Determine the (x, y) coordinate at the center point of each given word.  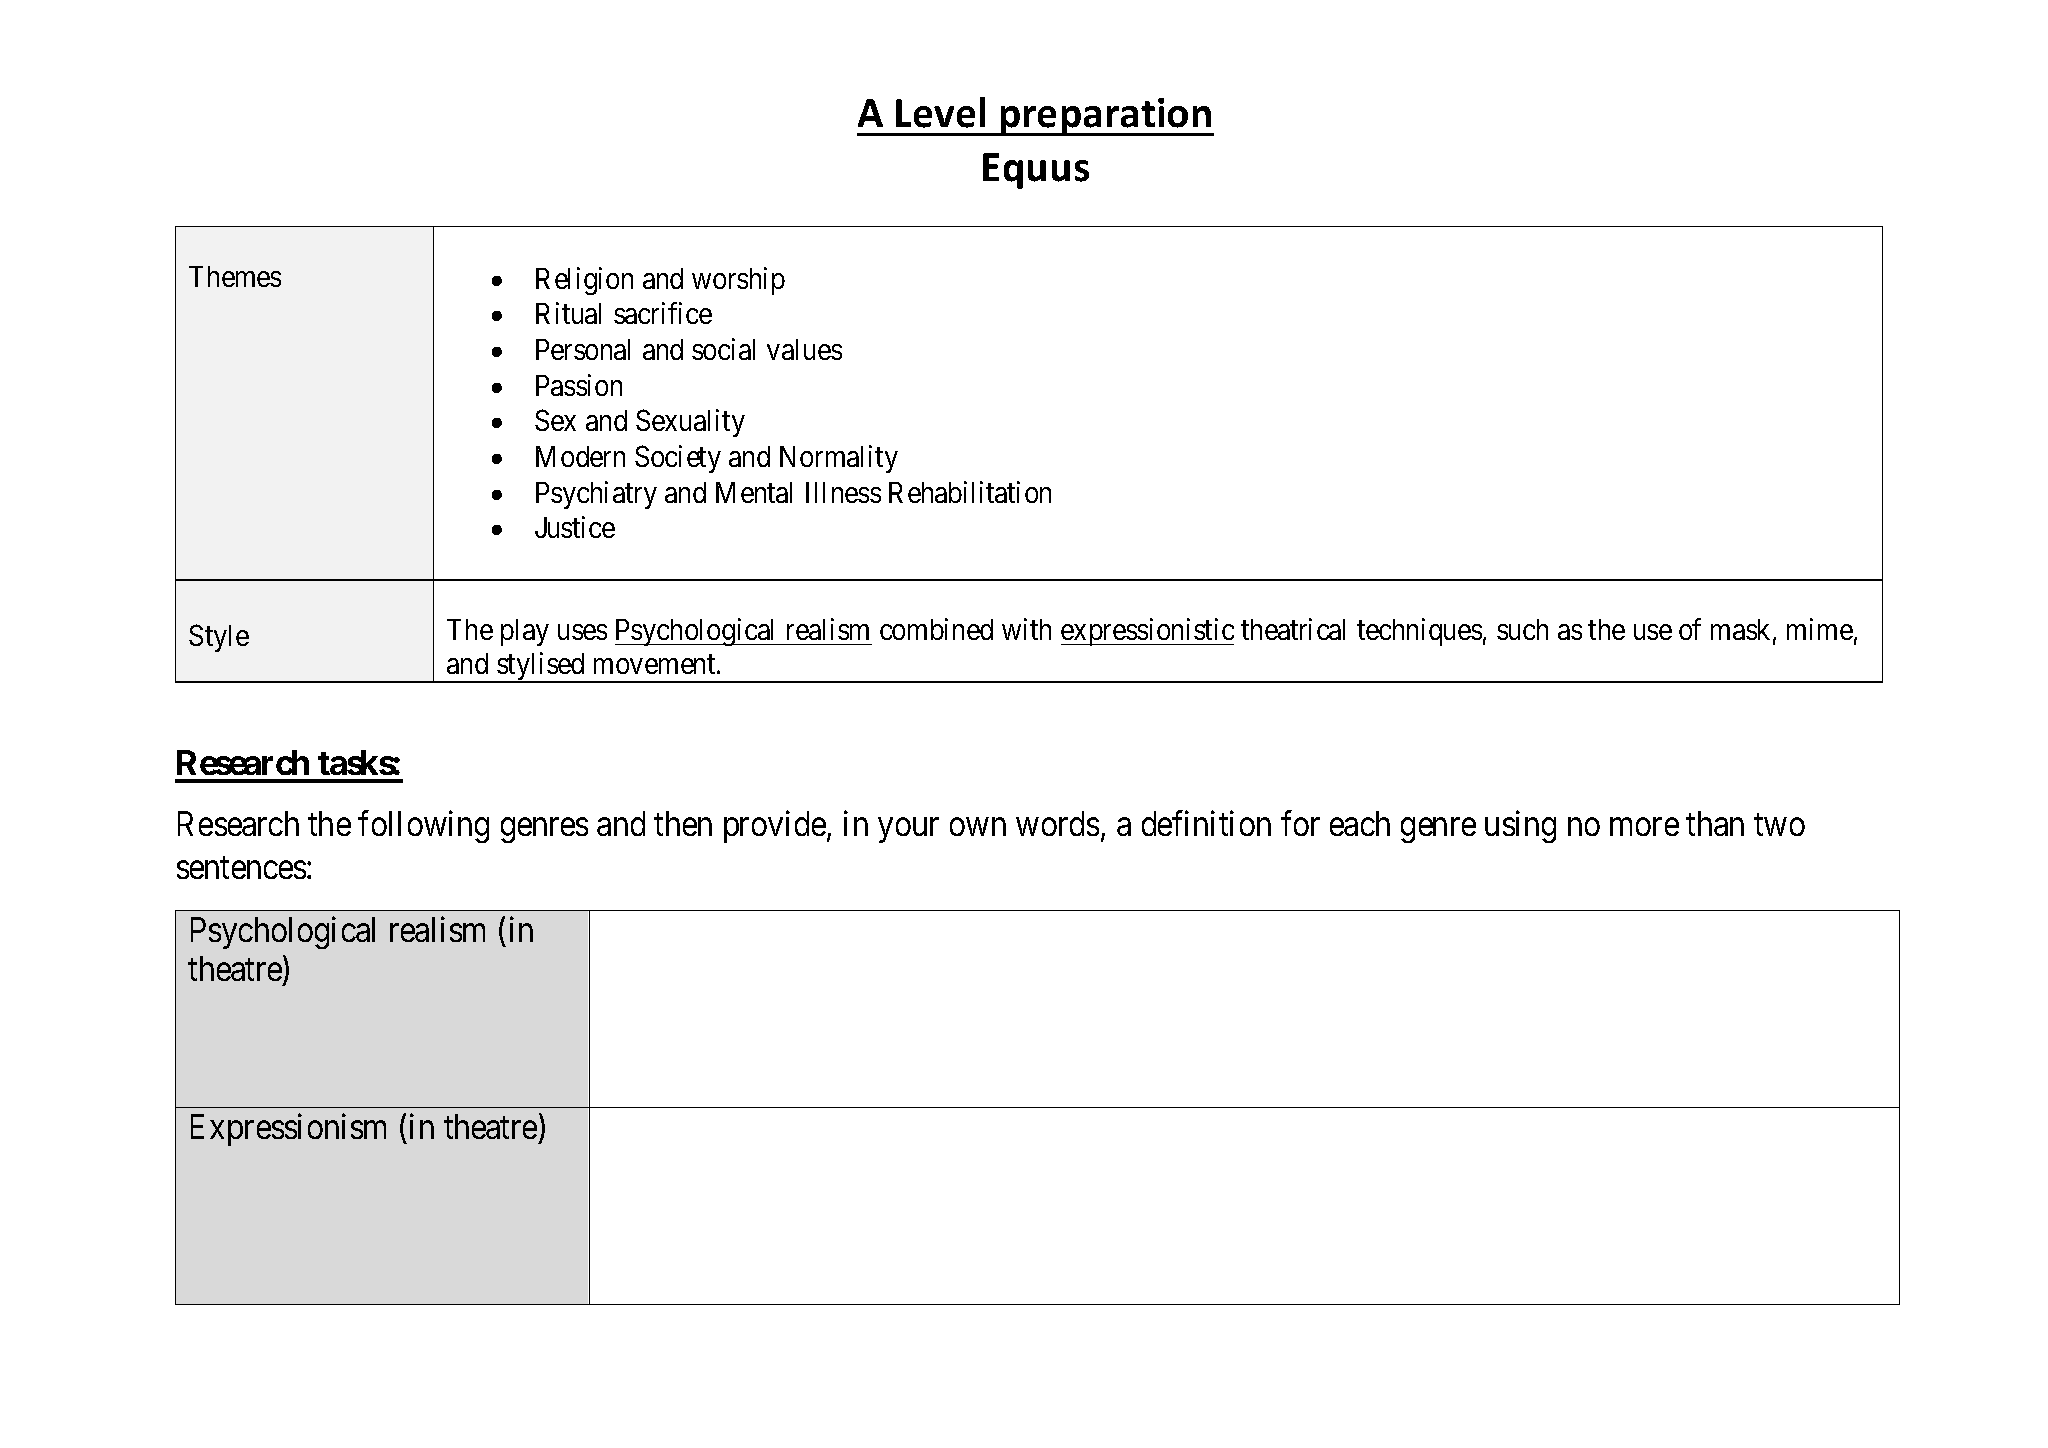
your (909, 831)
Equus (1036, 171)
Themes (235, 276)
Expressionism (288, 1130)
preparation (1106, 117)
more (1644, 827)
